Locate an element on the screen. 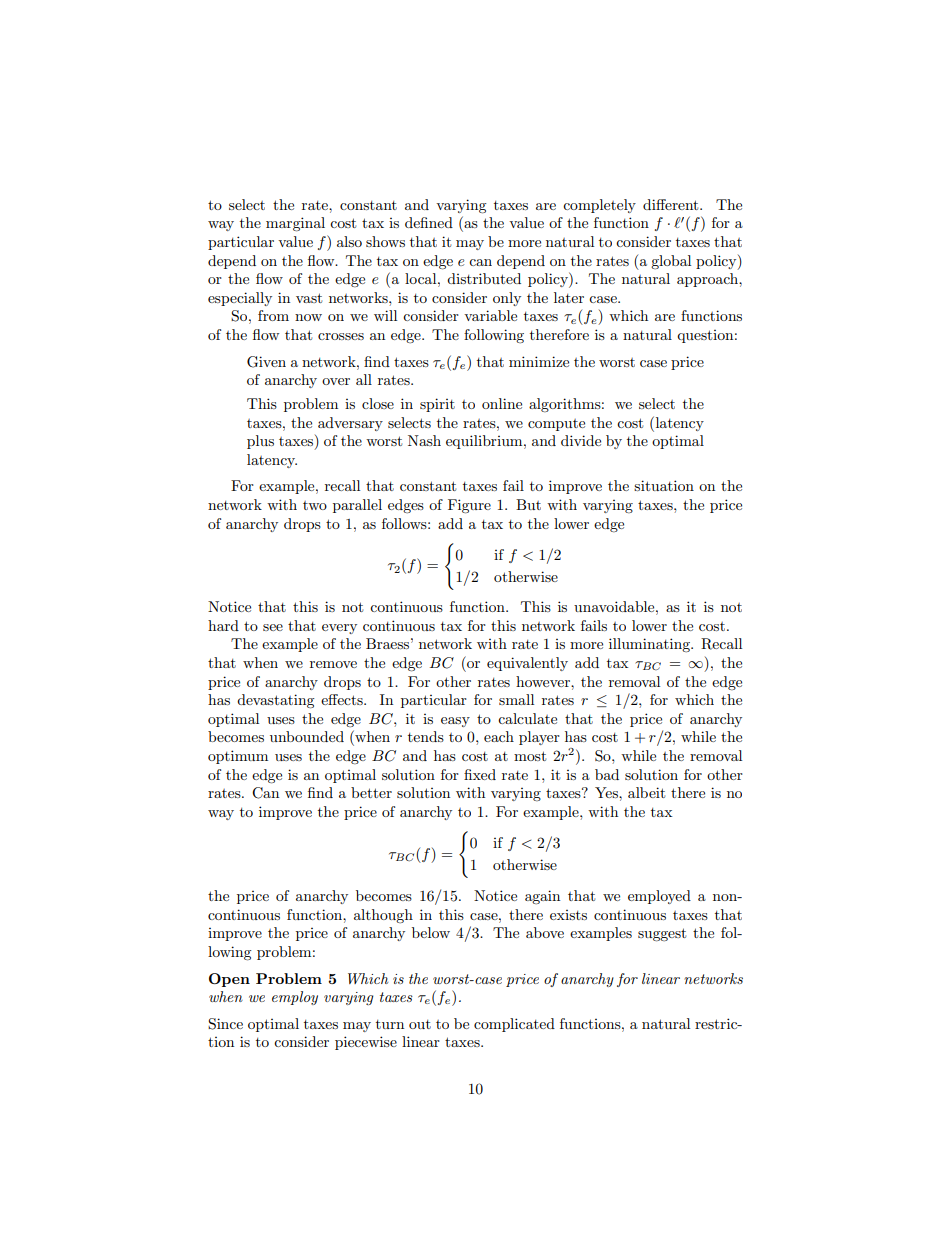  marginal is located at coordinates (295, 224).
